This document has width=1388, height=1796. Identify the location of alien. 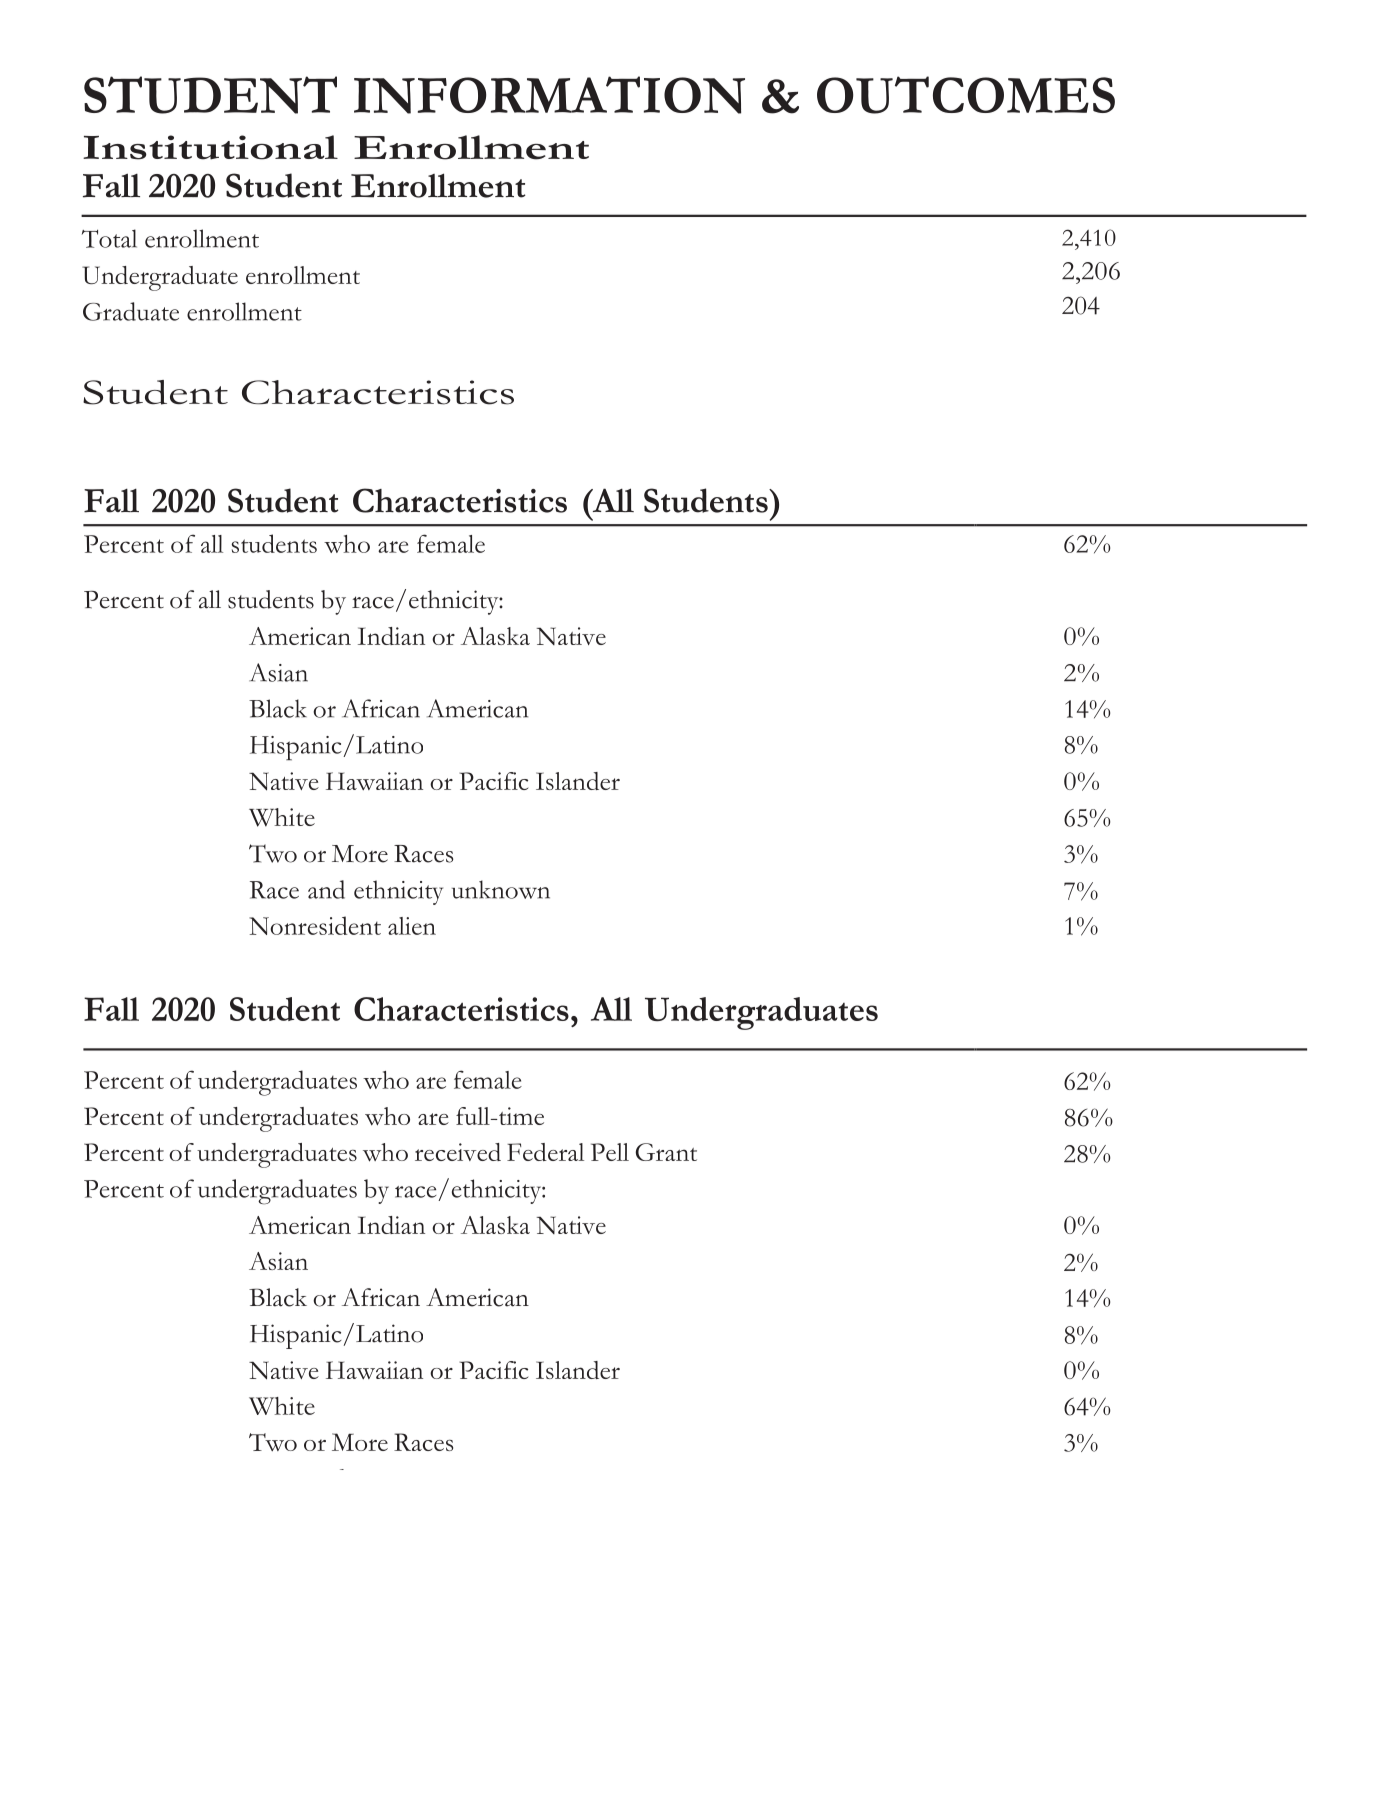
(412, 926).
